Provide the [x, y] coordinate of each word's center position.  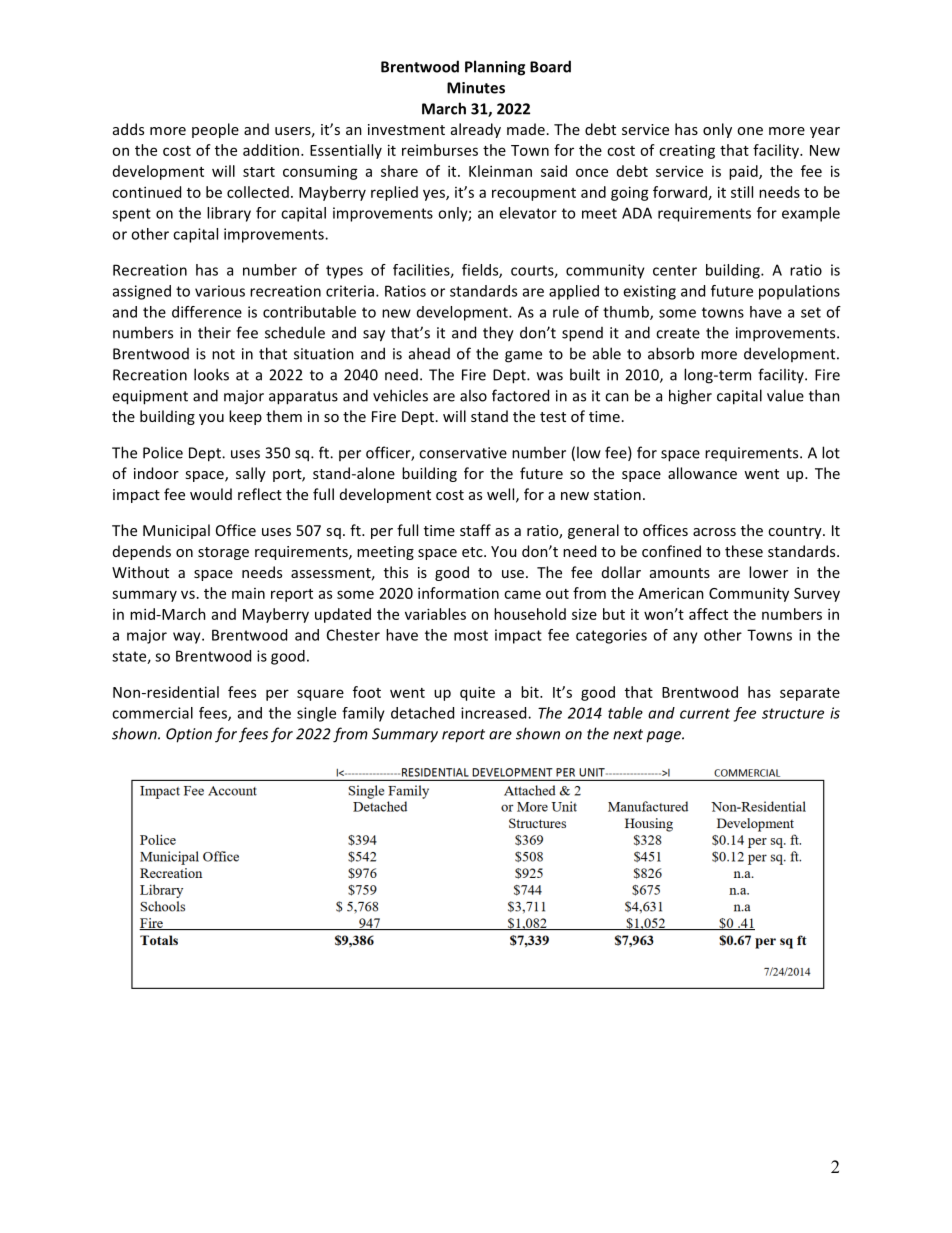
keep [245, 417]
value [785, 395]
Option [189, 735]
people [215, 130]
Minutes [476, 88]
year [825, 132]
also [473, 395]
